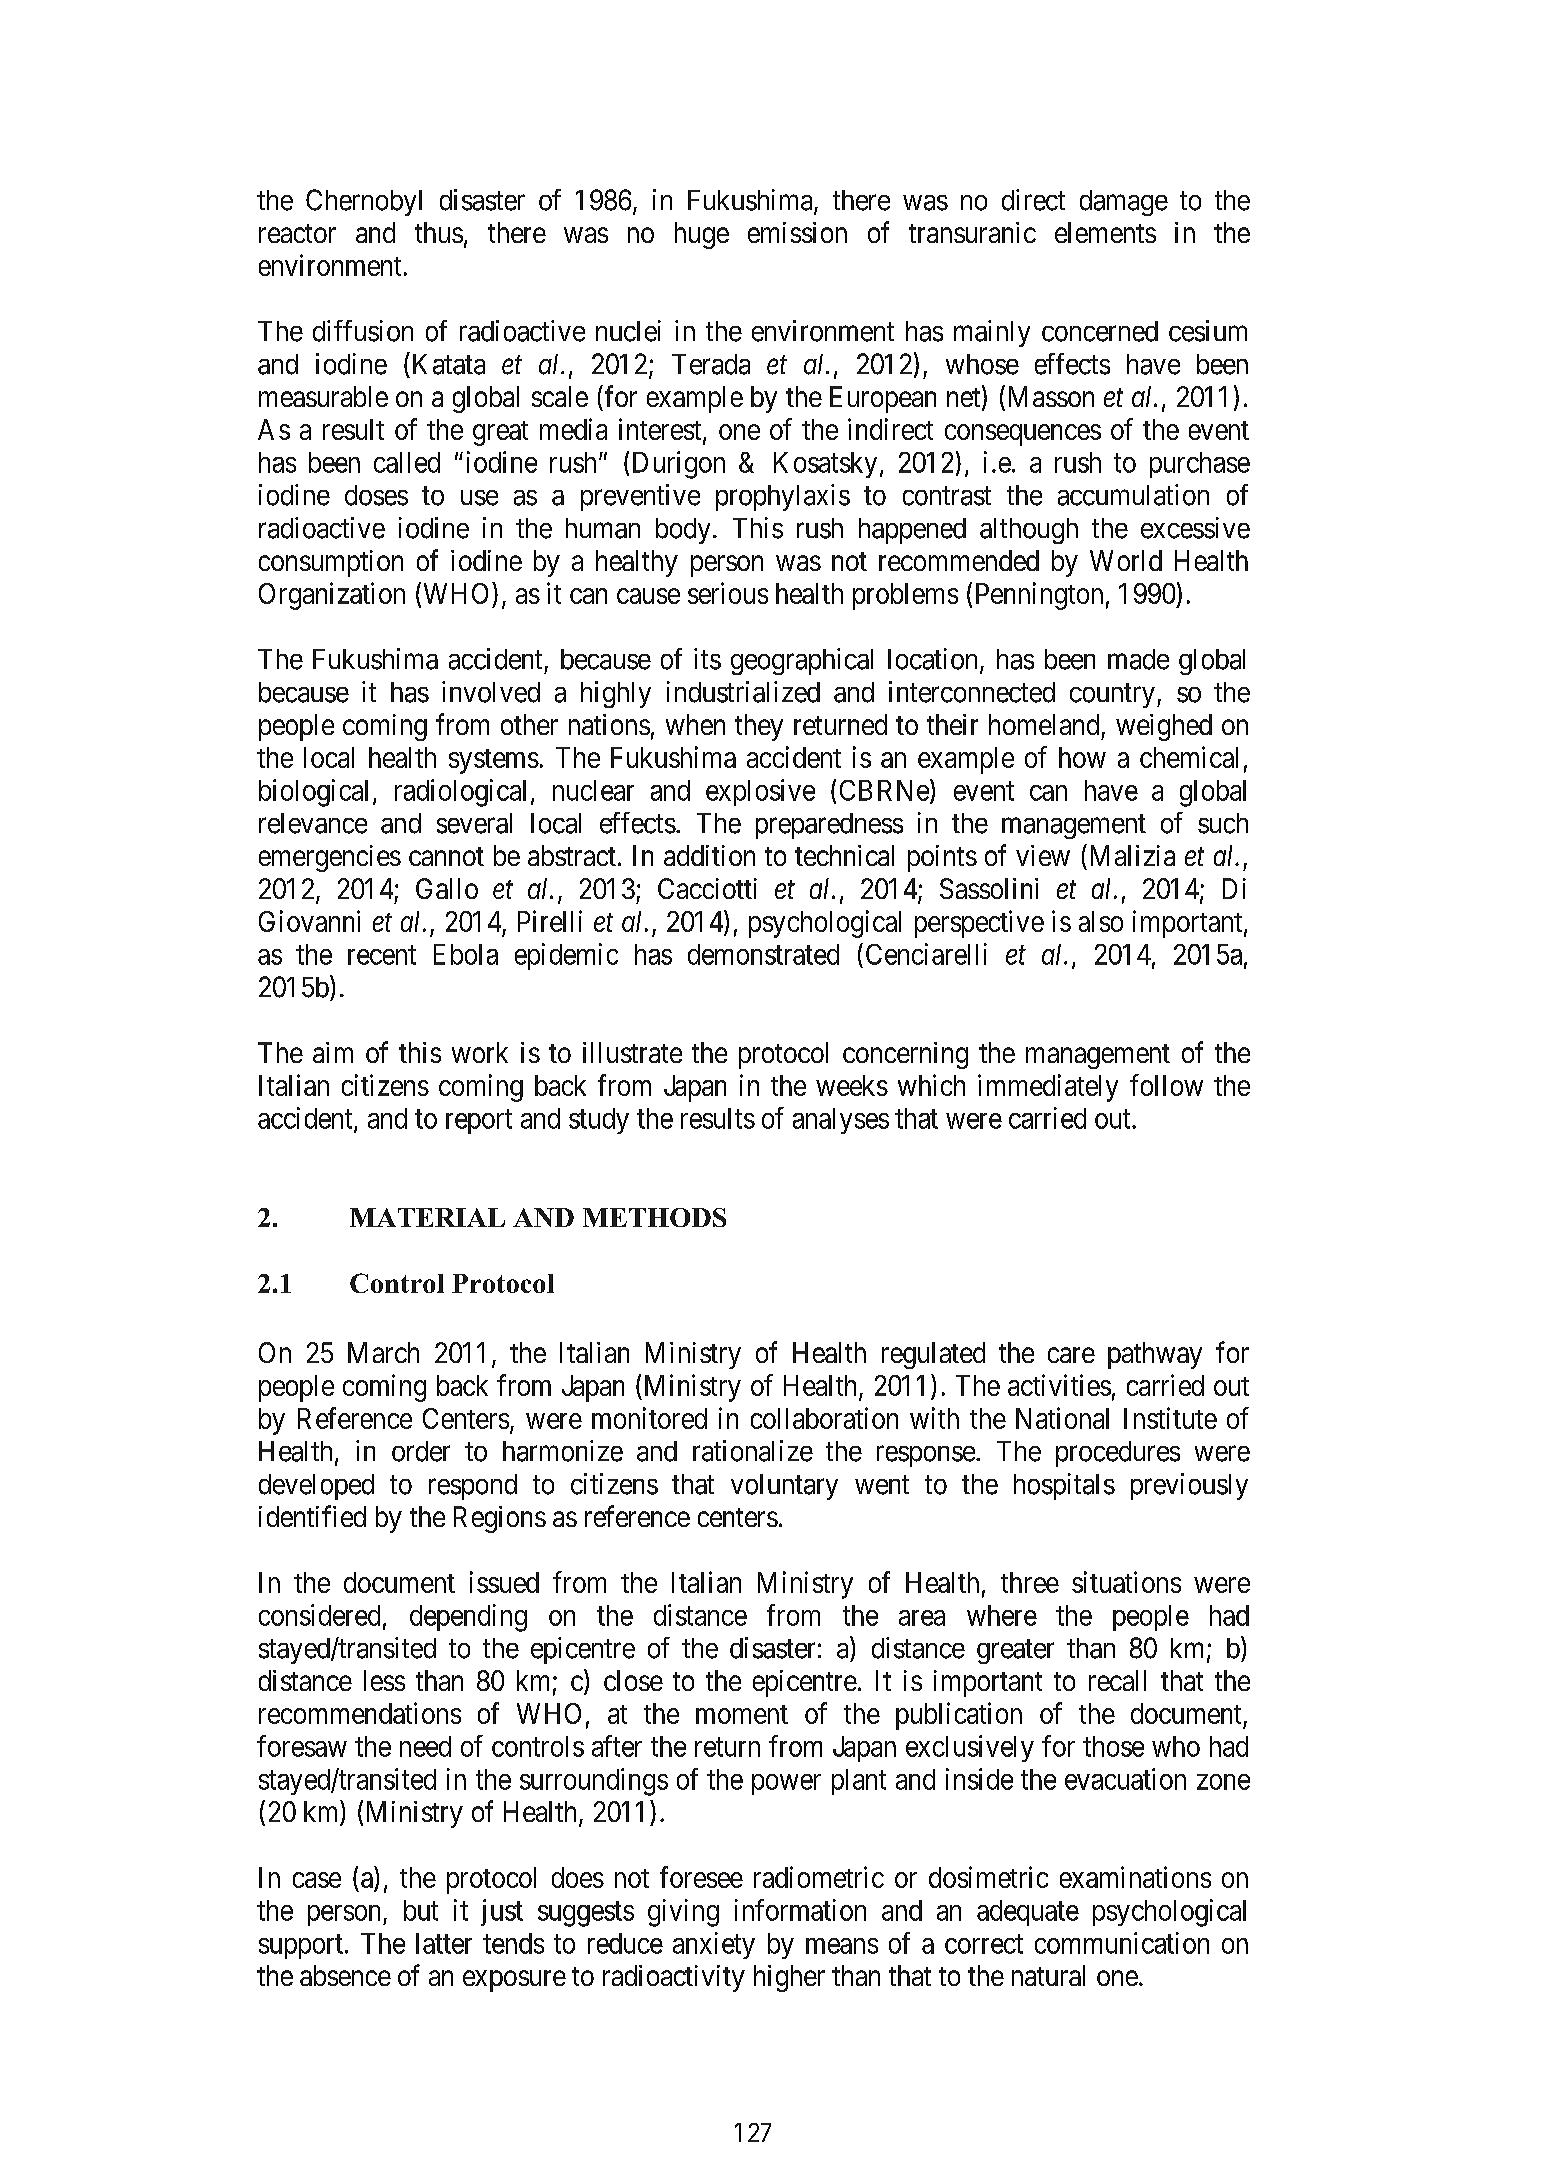 This image has height=2184, width=1544. I want to click on care, so click(1071, 1355).
